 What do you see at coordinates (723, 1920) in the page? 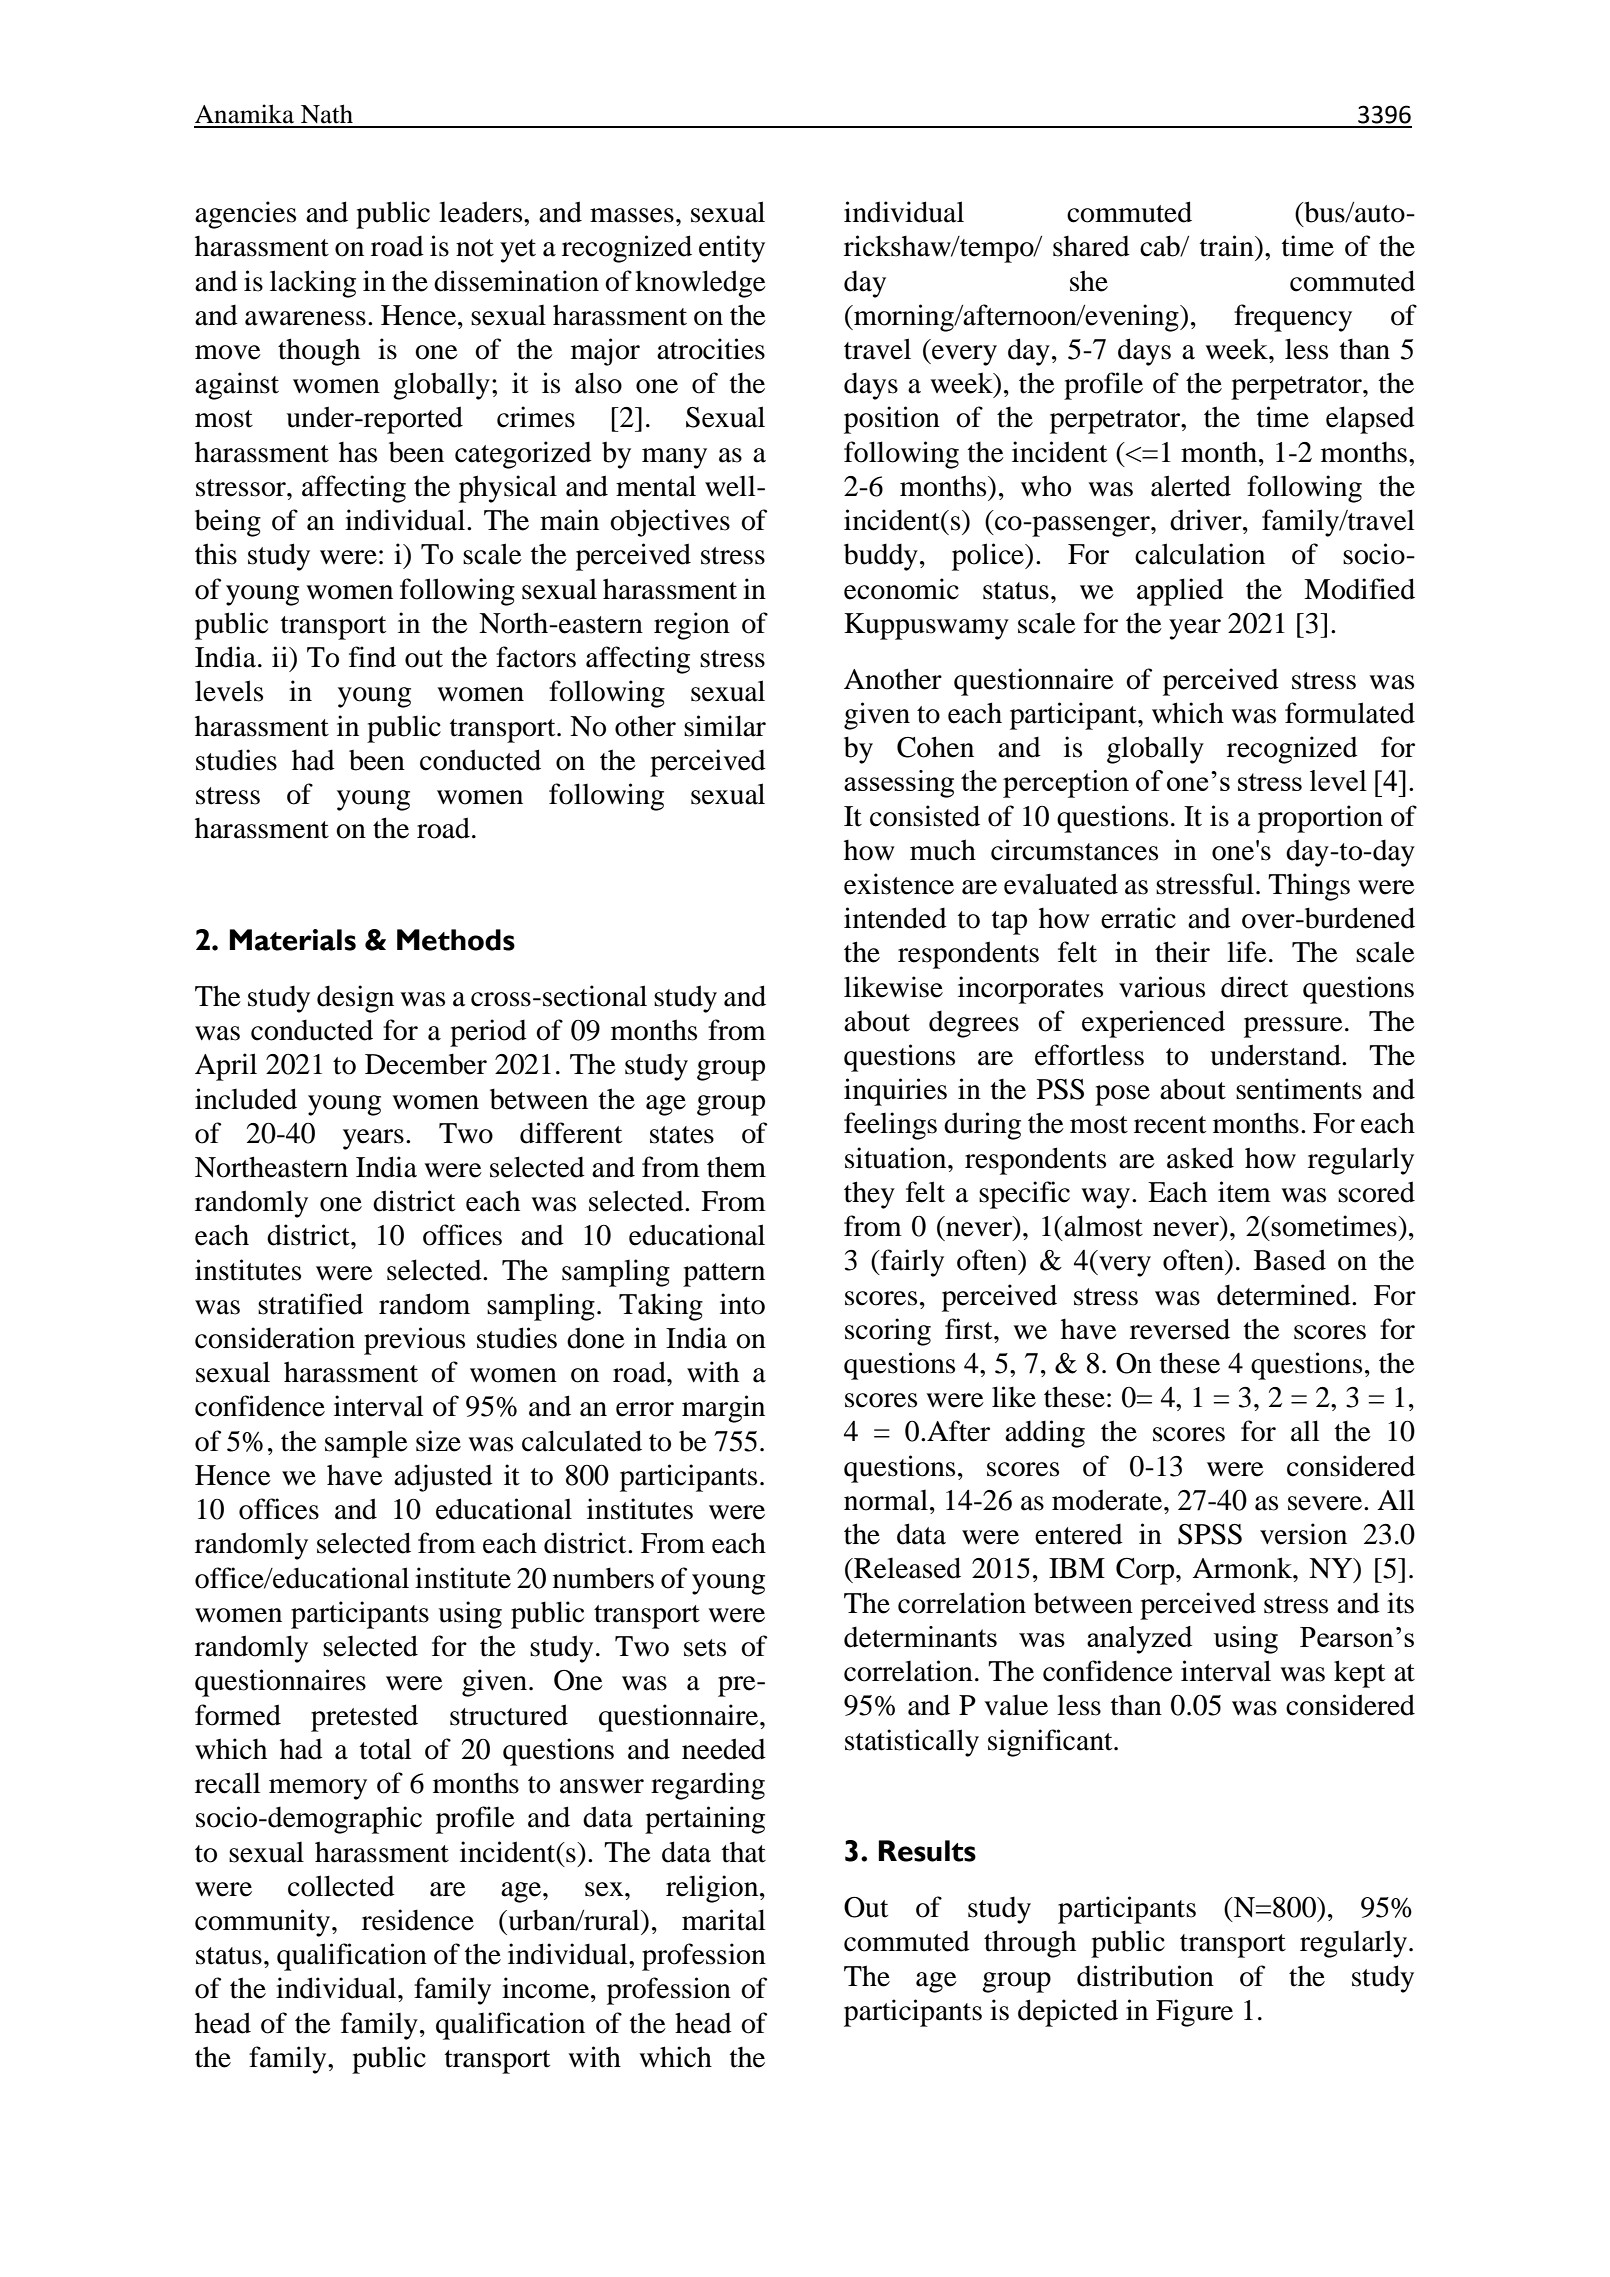
I see `marital` at bounding box center [723, 1920].
